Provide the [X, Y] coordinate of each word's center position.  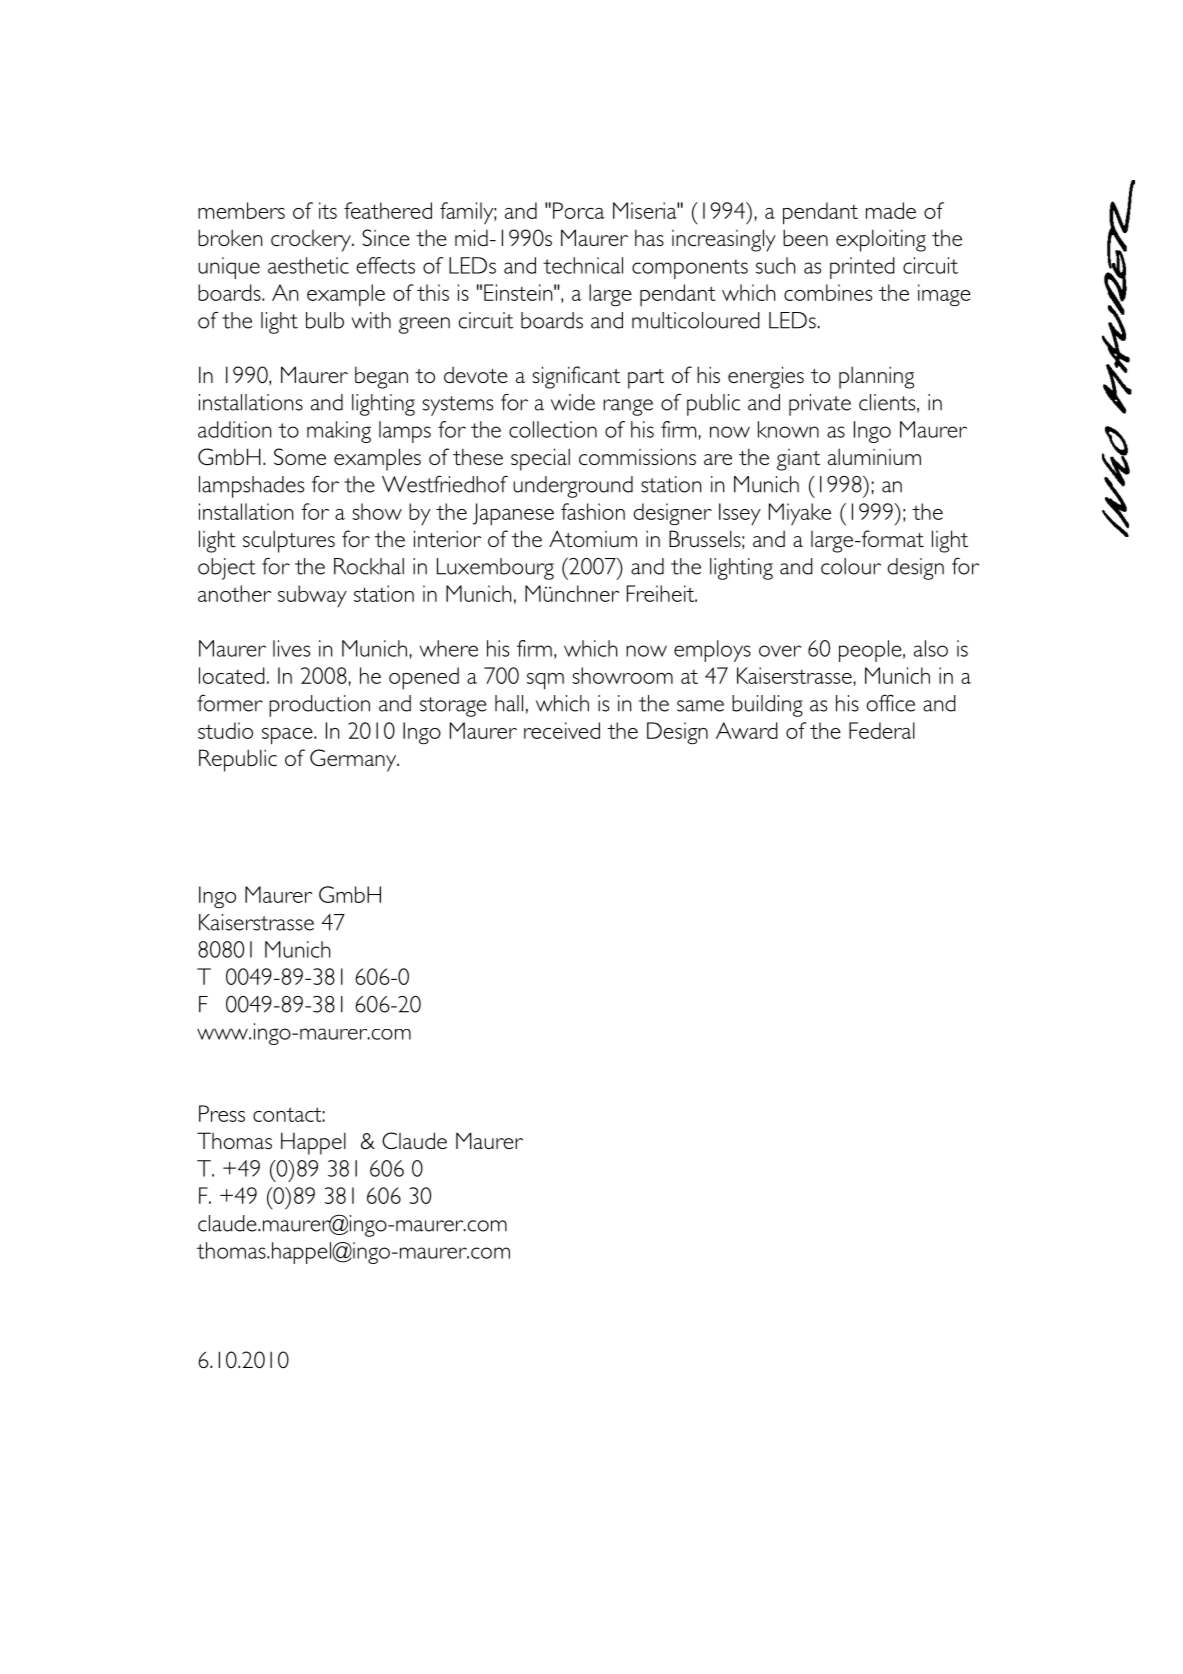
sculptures [289, 541]
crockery [312, 241]
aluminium [874, 456]
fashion [593, 511]
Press [222, 1113]
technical [583, 265]
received [562, 730]
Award [747, 730]
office [891, 703]
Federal [882, 730]
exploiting [881, 240]
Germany [354, 760]
